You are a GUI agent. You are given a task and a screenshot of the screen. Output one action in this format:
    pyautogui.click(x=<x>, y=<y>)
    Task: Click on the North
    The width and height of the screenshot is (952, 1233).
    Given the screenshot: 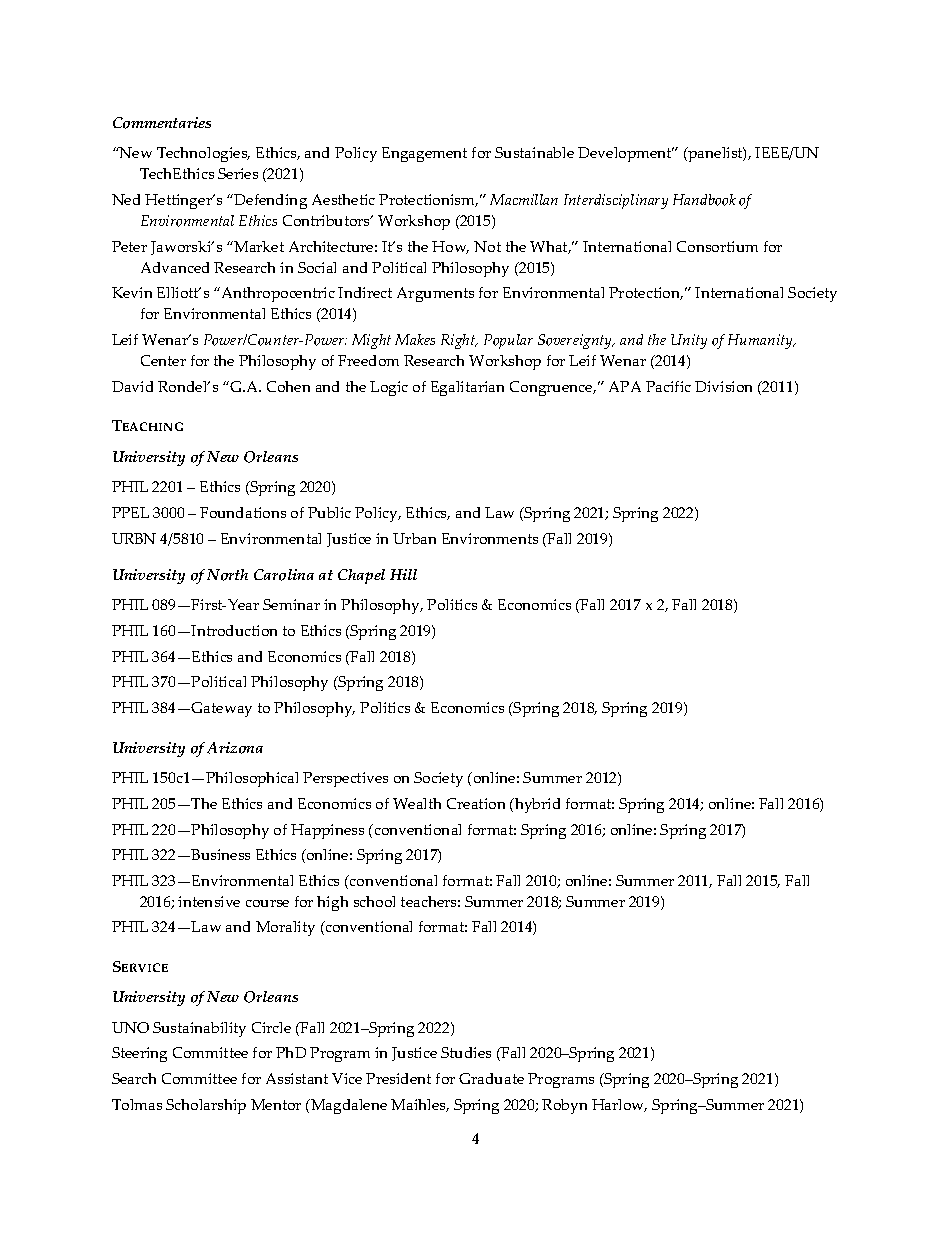 What is the action you would take?
    pyautogui.click(x=227, y=575)
